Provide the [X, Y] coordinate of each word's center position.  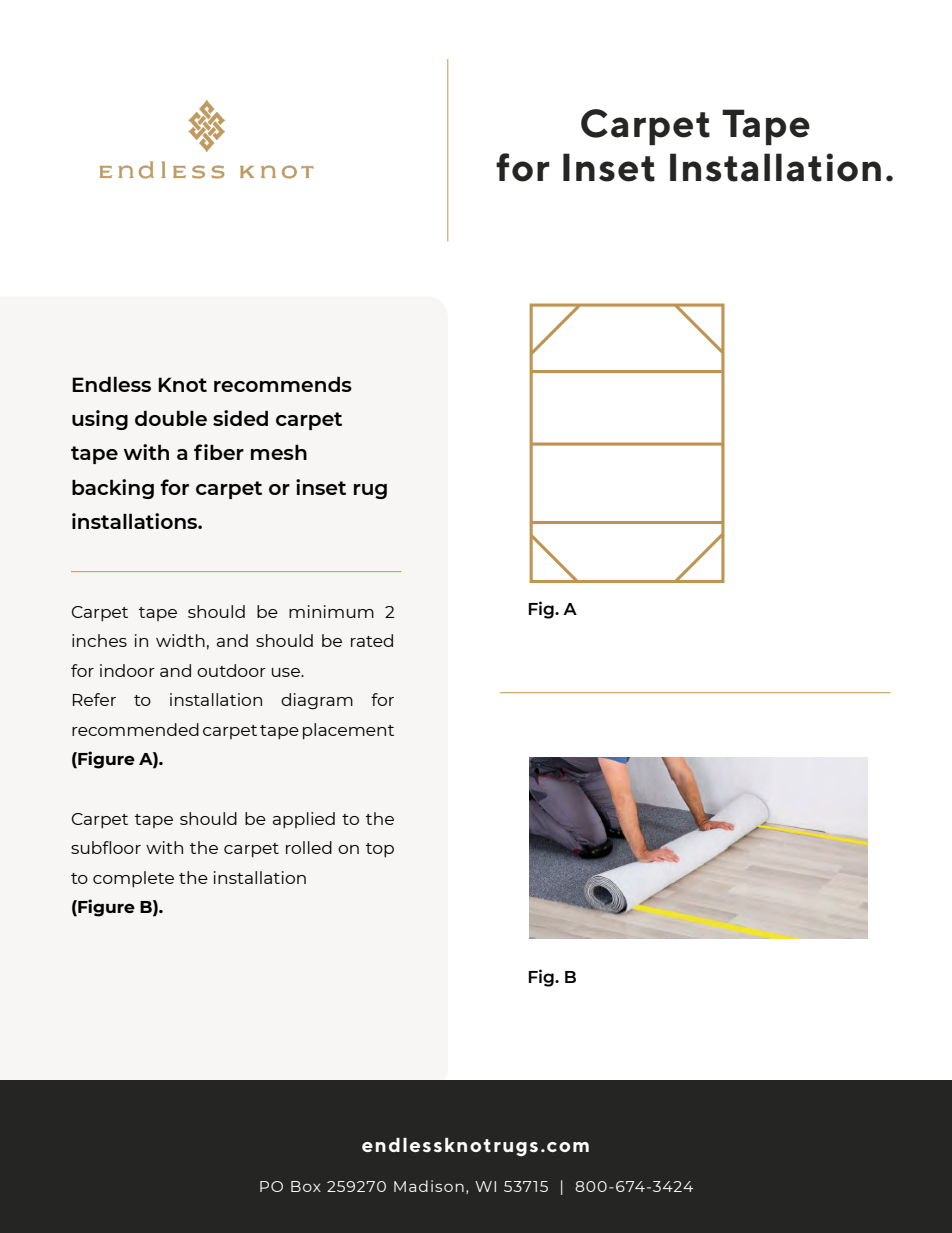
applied [304, 820]
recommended [135, 729]
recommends [283, 384]
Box [306, 1186]
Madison [429, 1186]
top [380, 850]
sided [240, 418]
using [100, 420]
